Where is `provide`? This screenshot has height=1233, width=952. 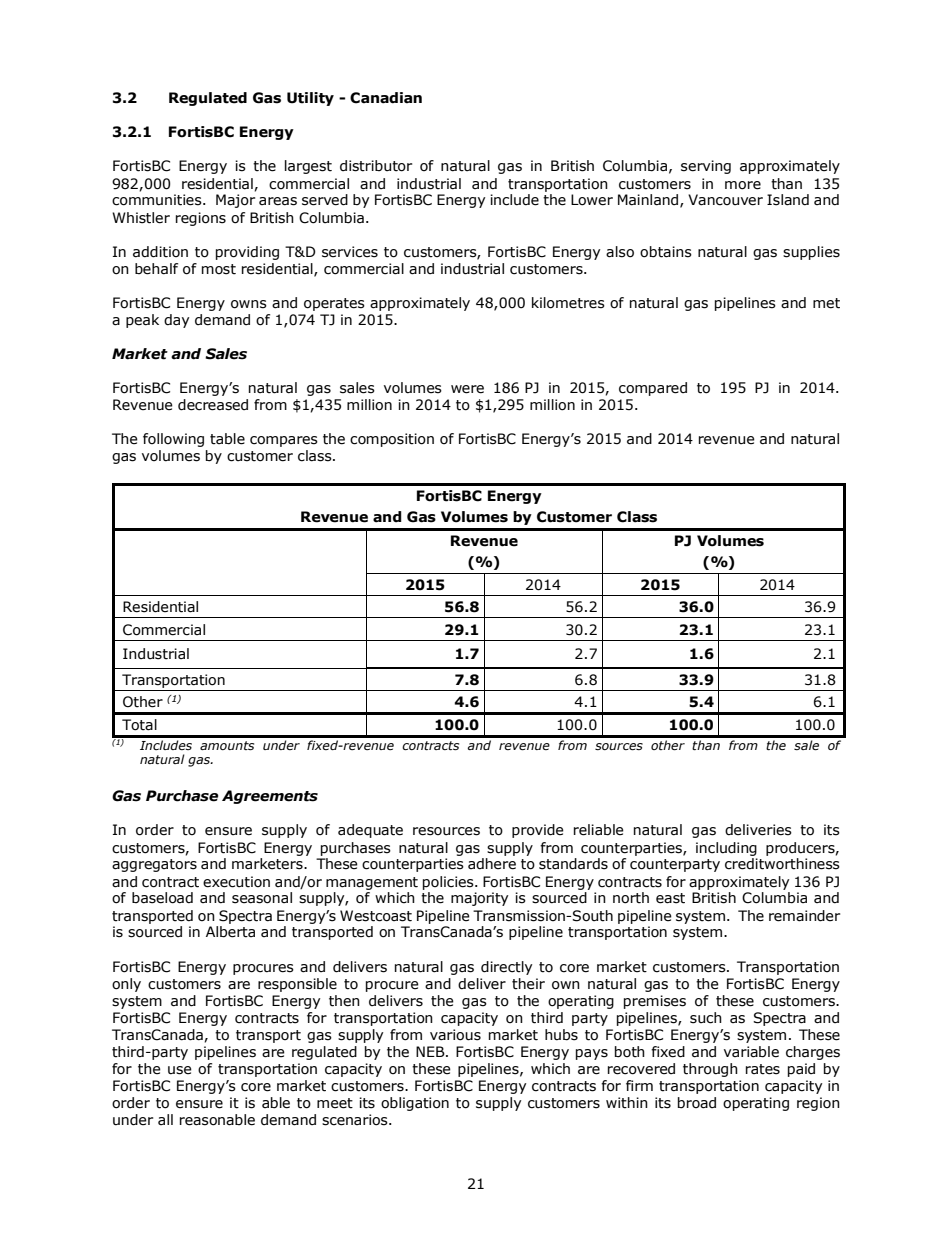
provide is located at coordinates (538, 831).
